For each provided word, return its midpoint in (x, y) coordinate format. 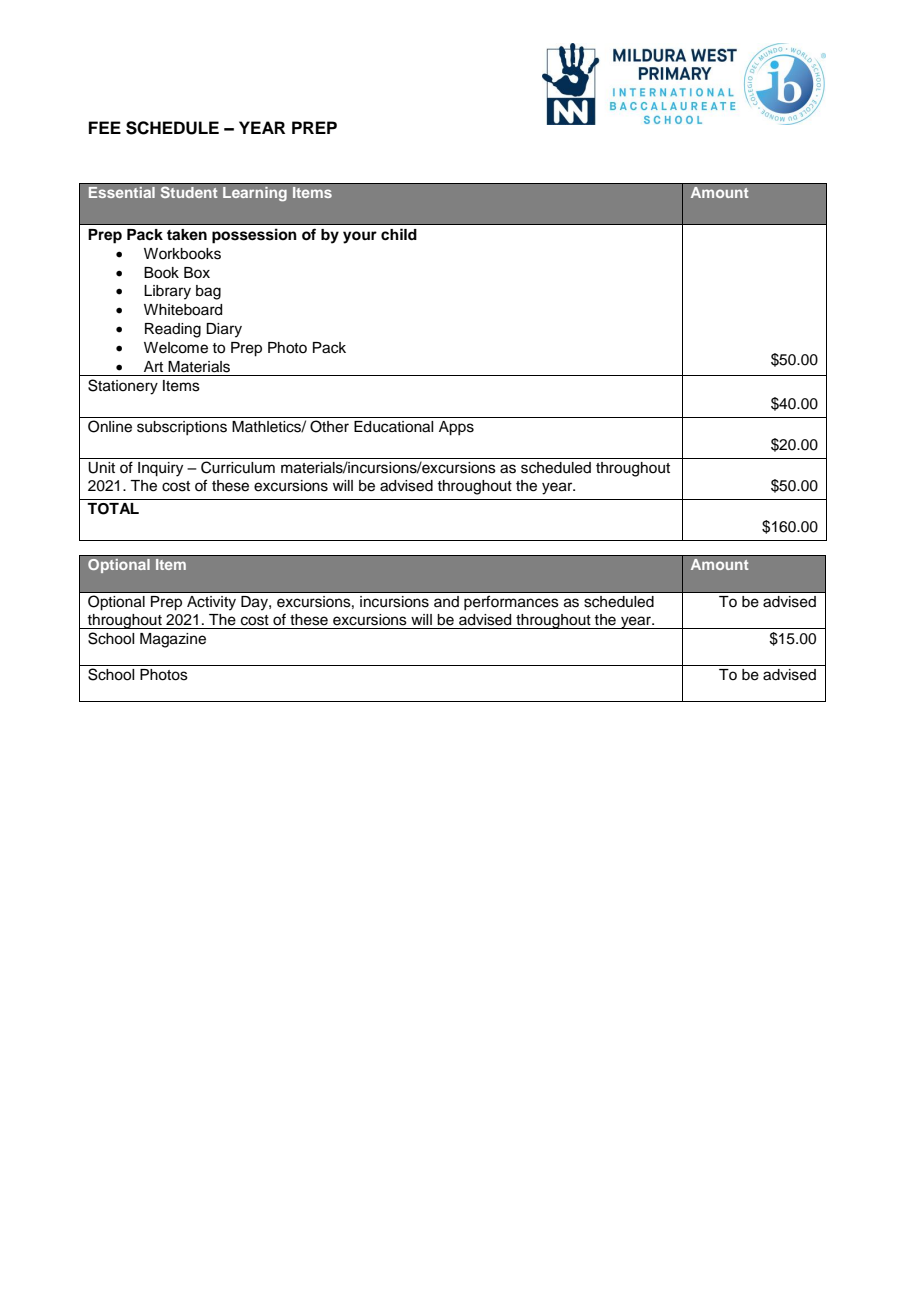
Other (329, 426)
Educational (393, 427)
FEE (105, 127)
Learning (255, 194)
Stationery (123, 387)
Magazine (173, 640)
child (399, 234)
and (446, 601)
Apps (456, 428)
